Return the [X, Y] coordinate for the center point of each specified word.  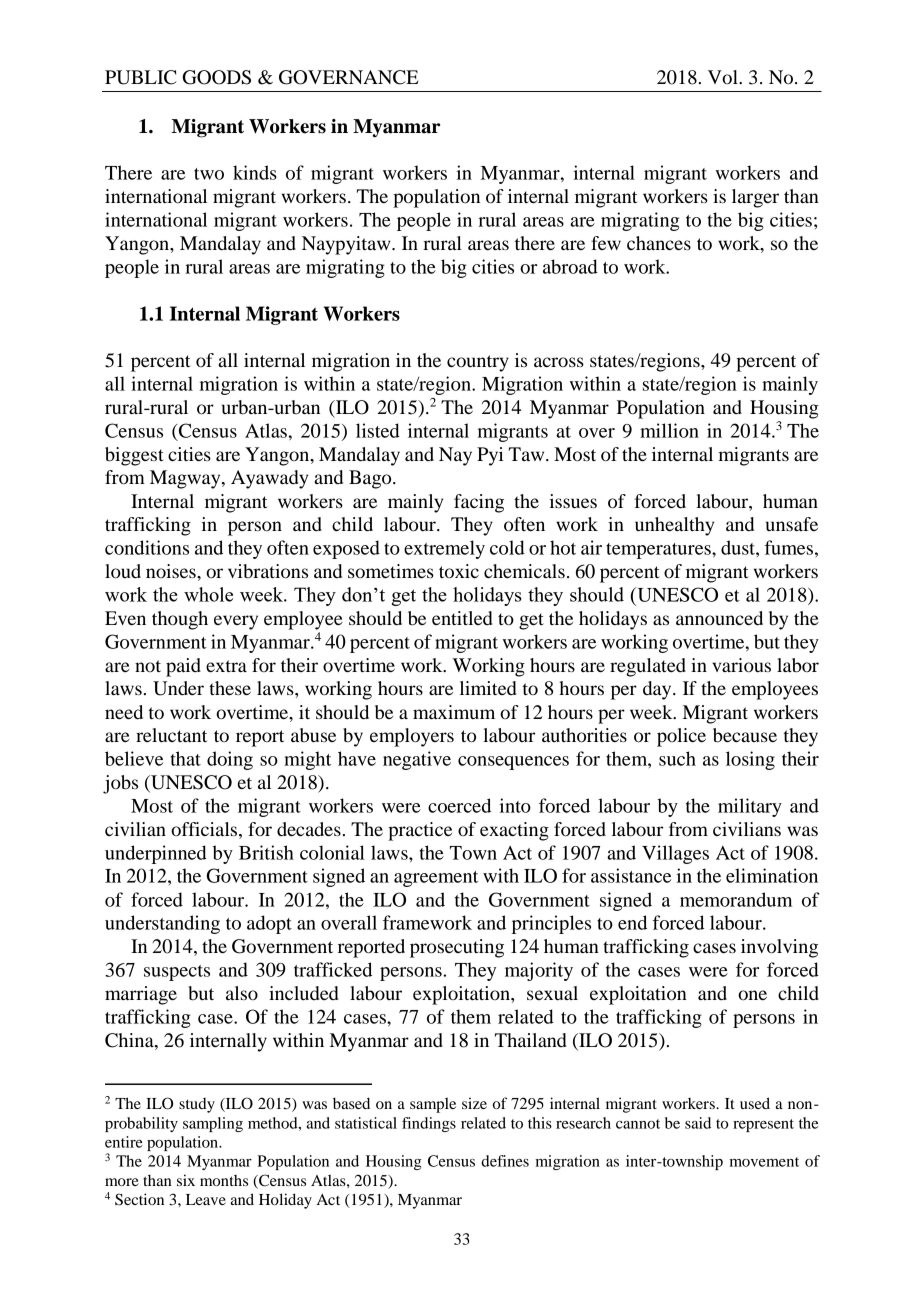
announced [719, 618]
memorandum [736, 899]
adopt [269, 924]
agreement [436, 879]
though [180, 620]
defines [505, 1161]
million [669, 430]
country [478, 363]
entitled [462, 618]
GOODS [217, 77]
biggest [134, 456]
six [186, 1180]
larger [755, 198]
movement [764, 1162]
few [606, 243]
